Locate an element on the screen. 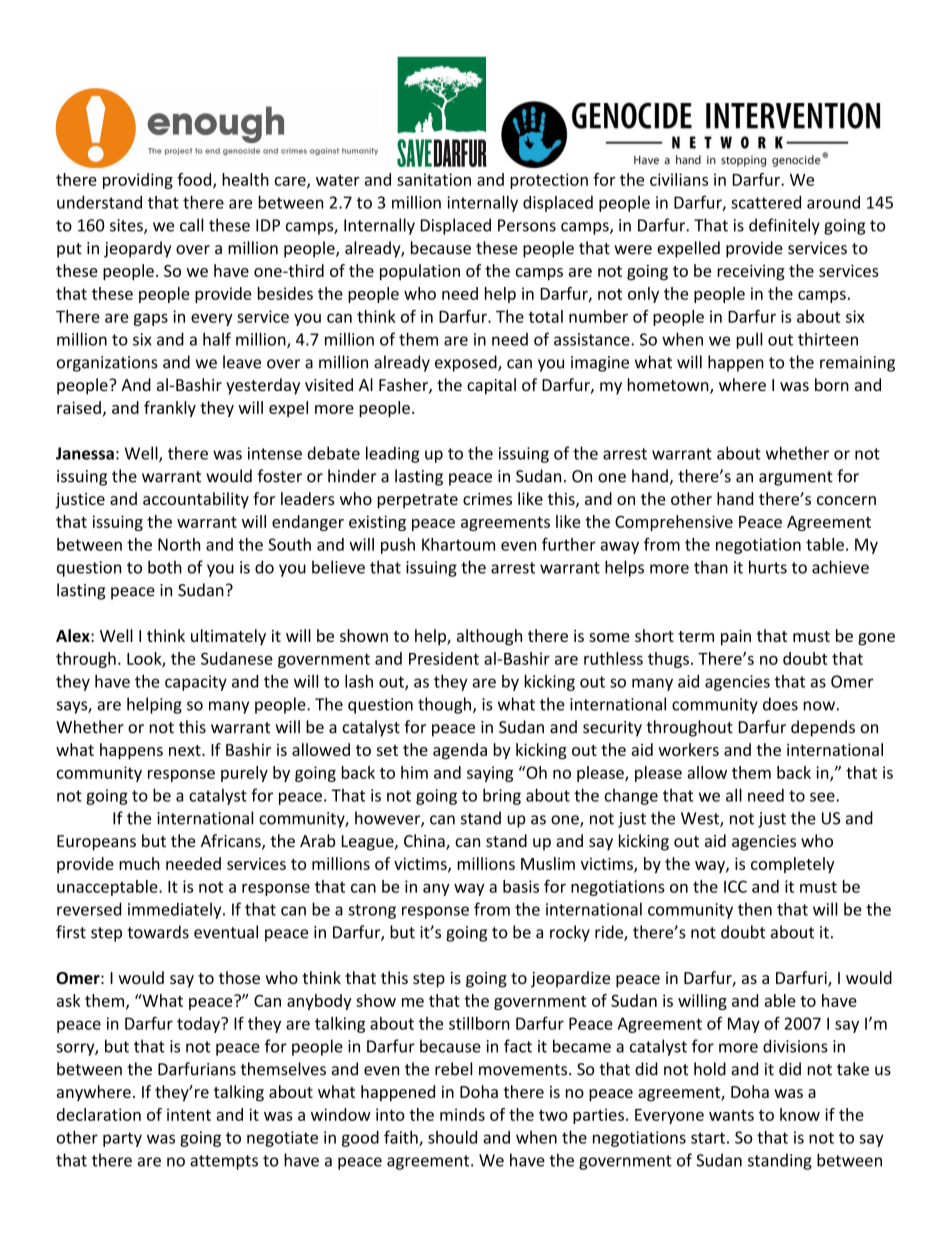  argument is located at coordinates (796, 478).
